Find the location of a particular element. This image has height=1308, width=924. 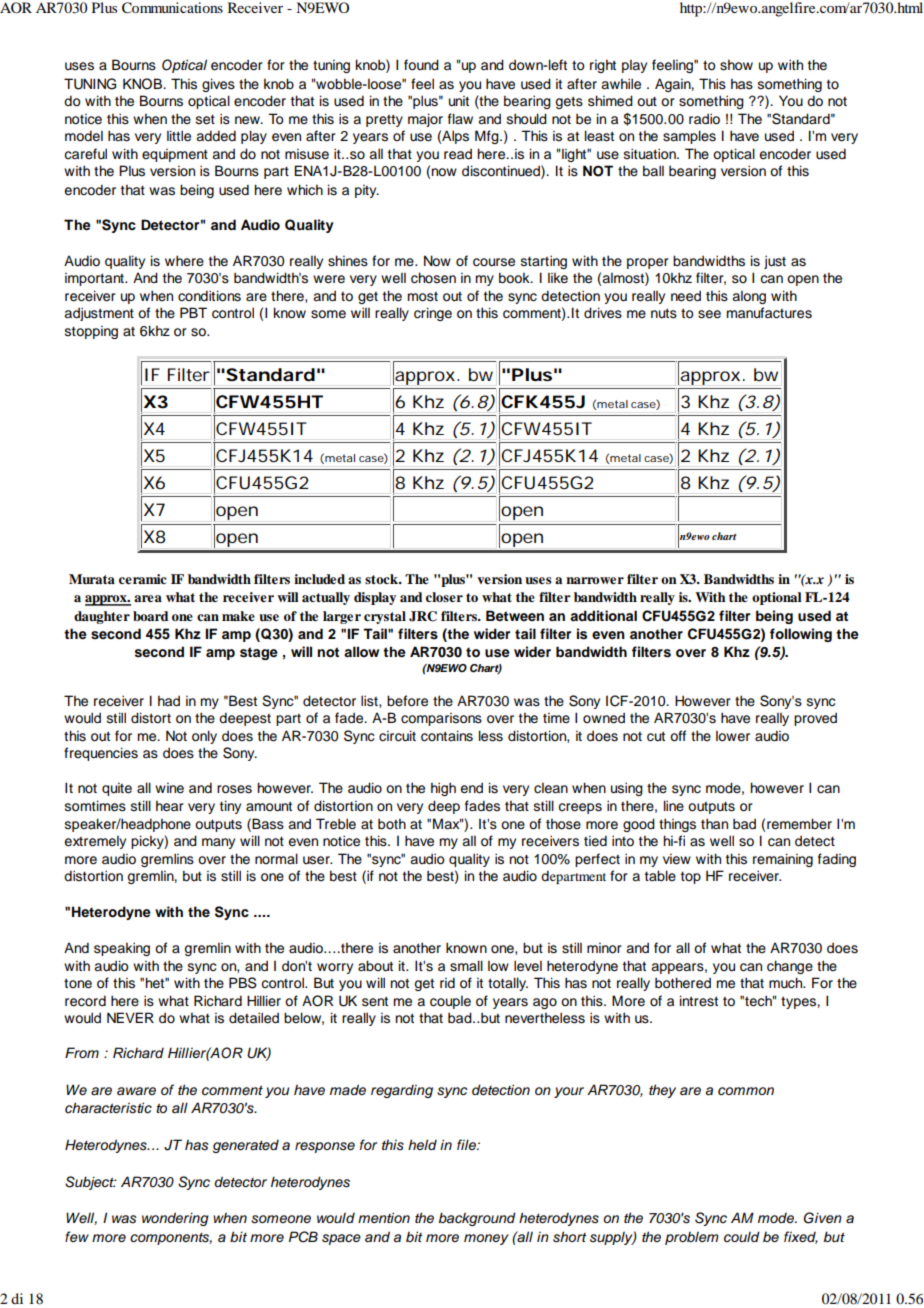

show is located at coordinates (736, 65).
